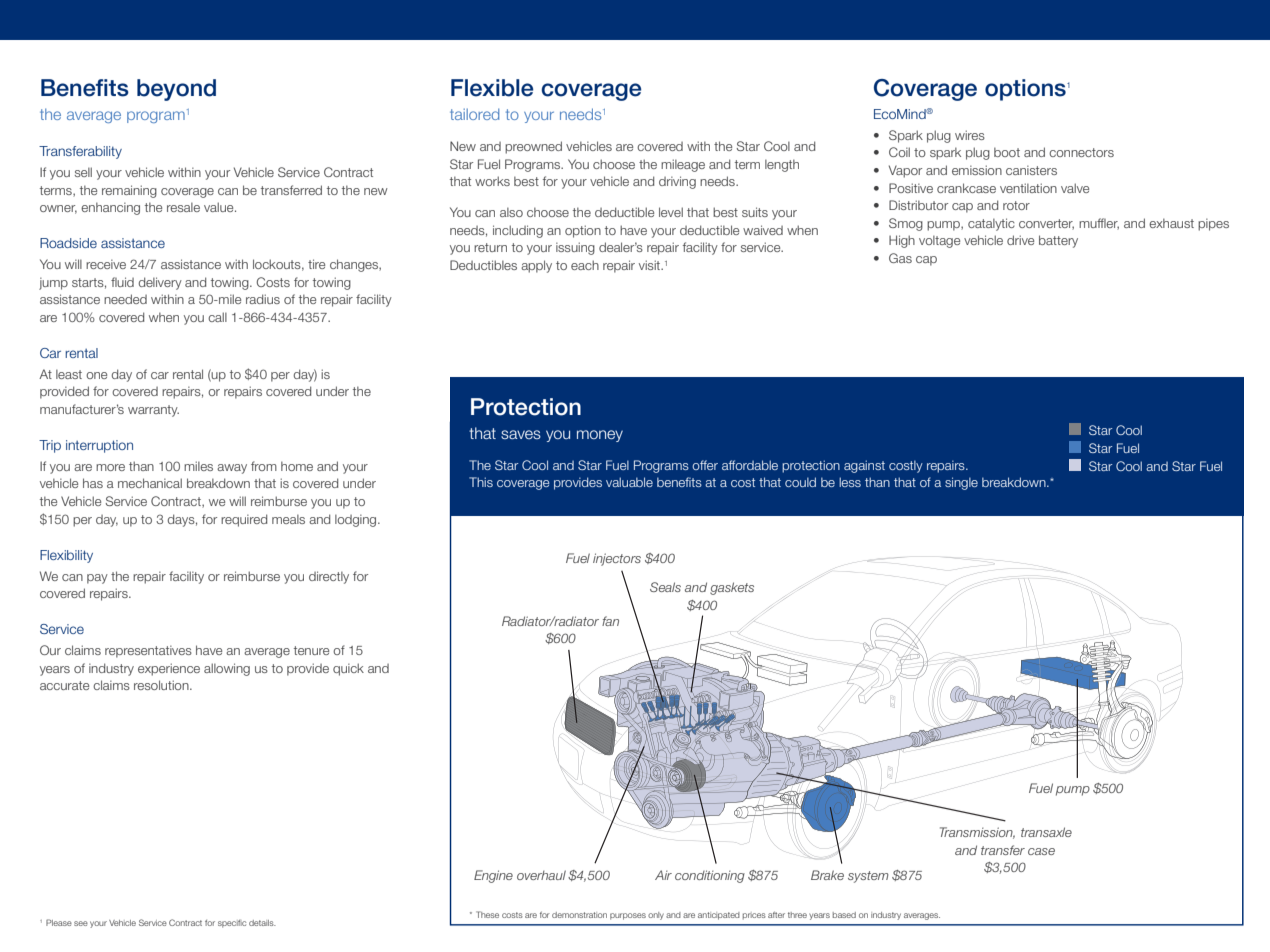  Describe the element at coordinates (176, 90) in the screenshot. I see `beyond` at that location.
